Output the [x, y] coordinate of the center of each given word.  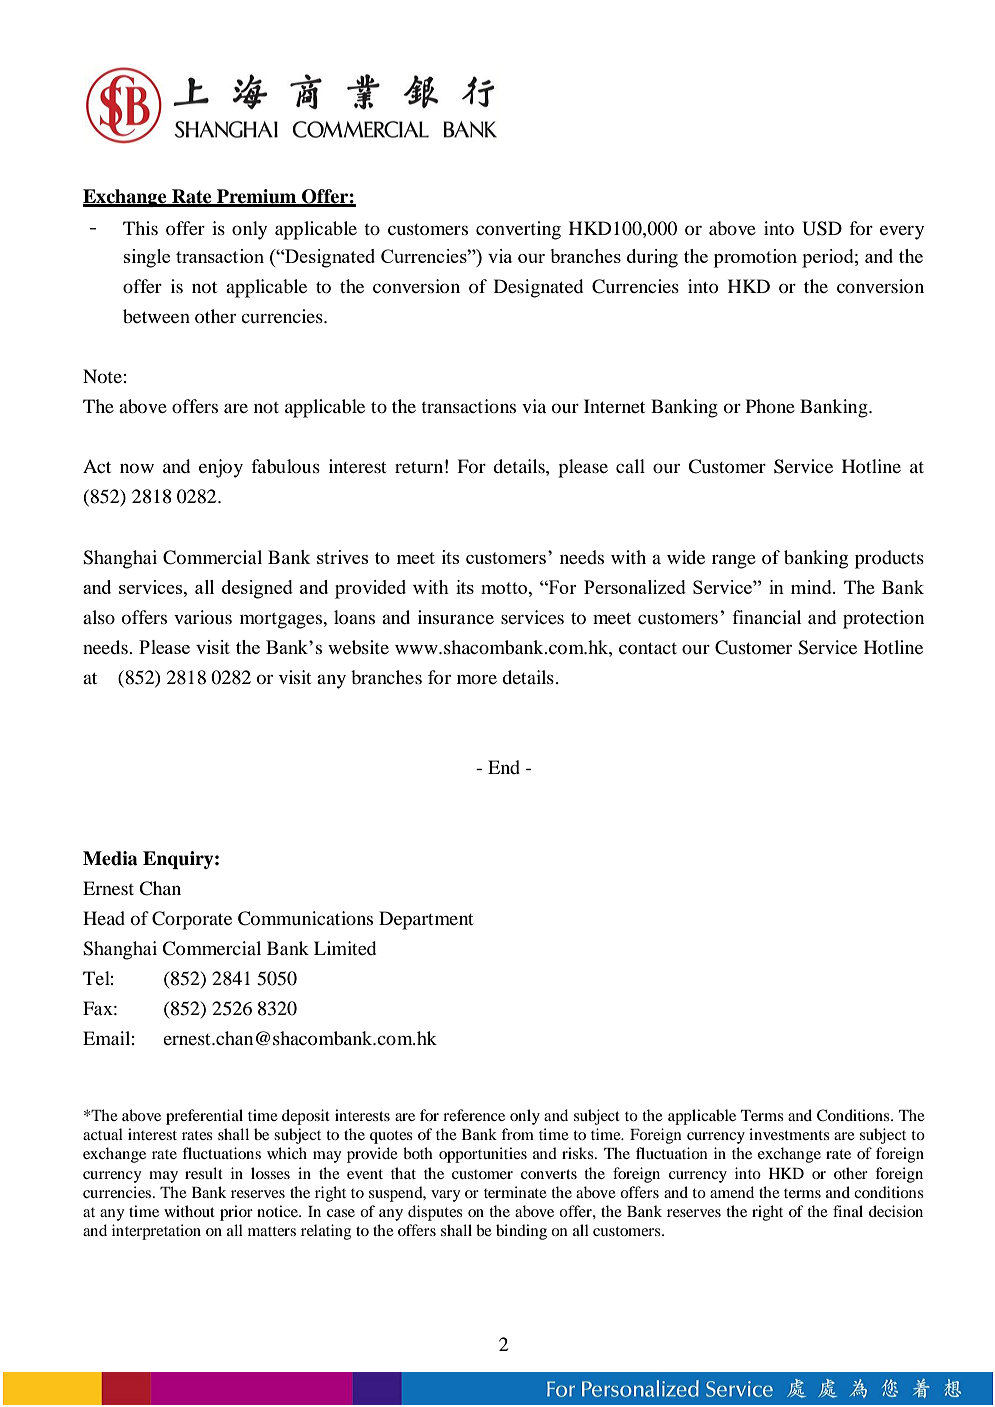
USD [822, 228]
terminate [515, 1192]
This [140, 228]
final [848, 1211]
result [204, 1173]
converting [518, 230]
